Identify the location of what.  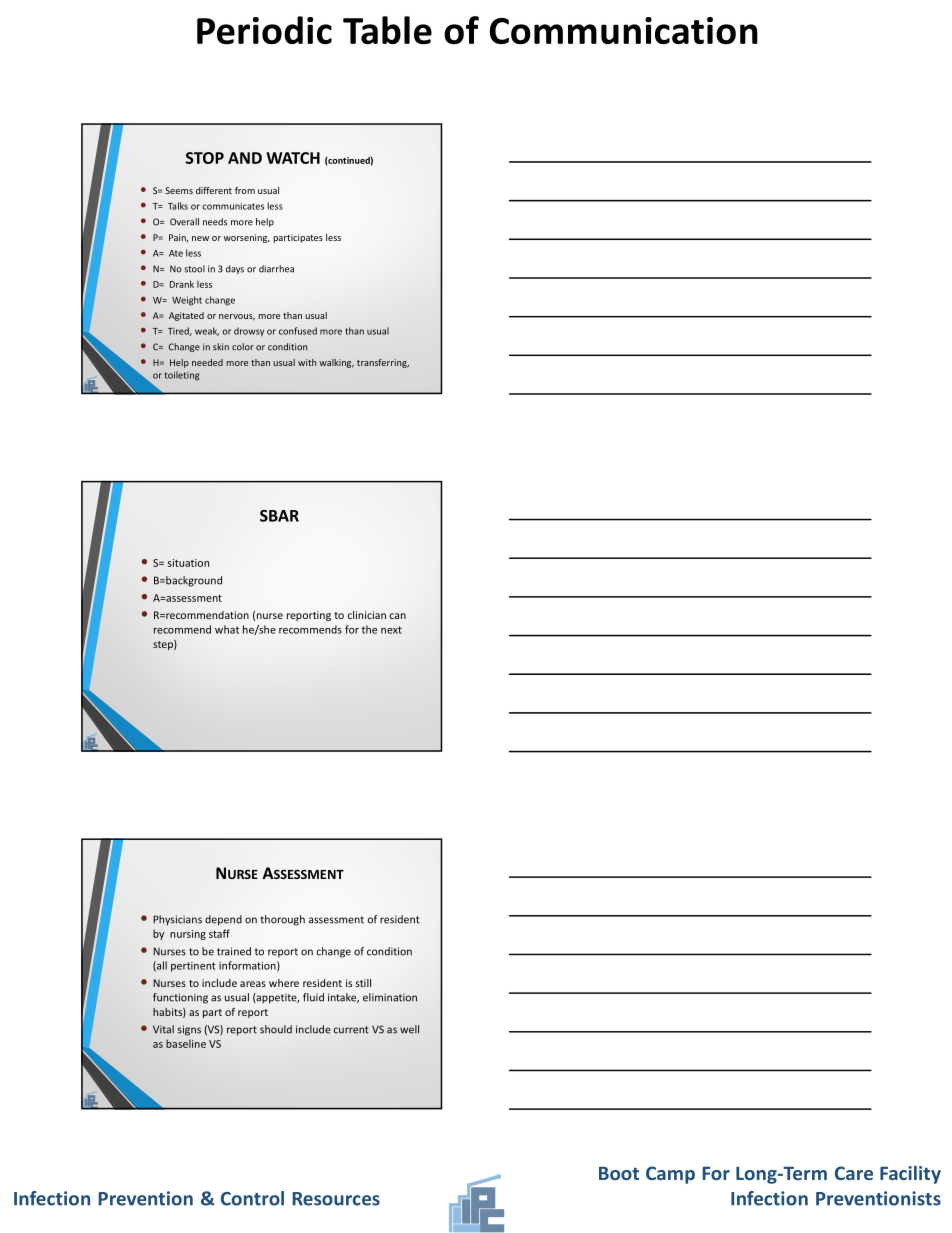
(227, 629).
